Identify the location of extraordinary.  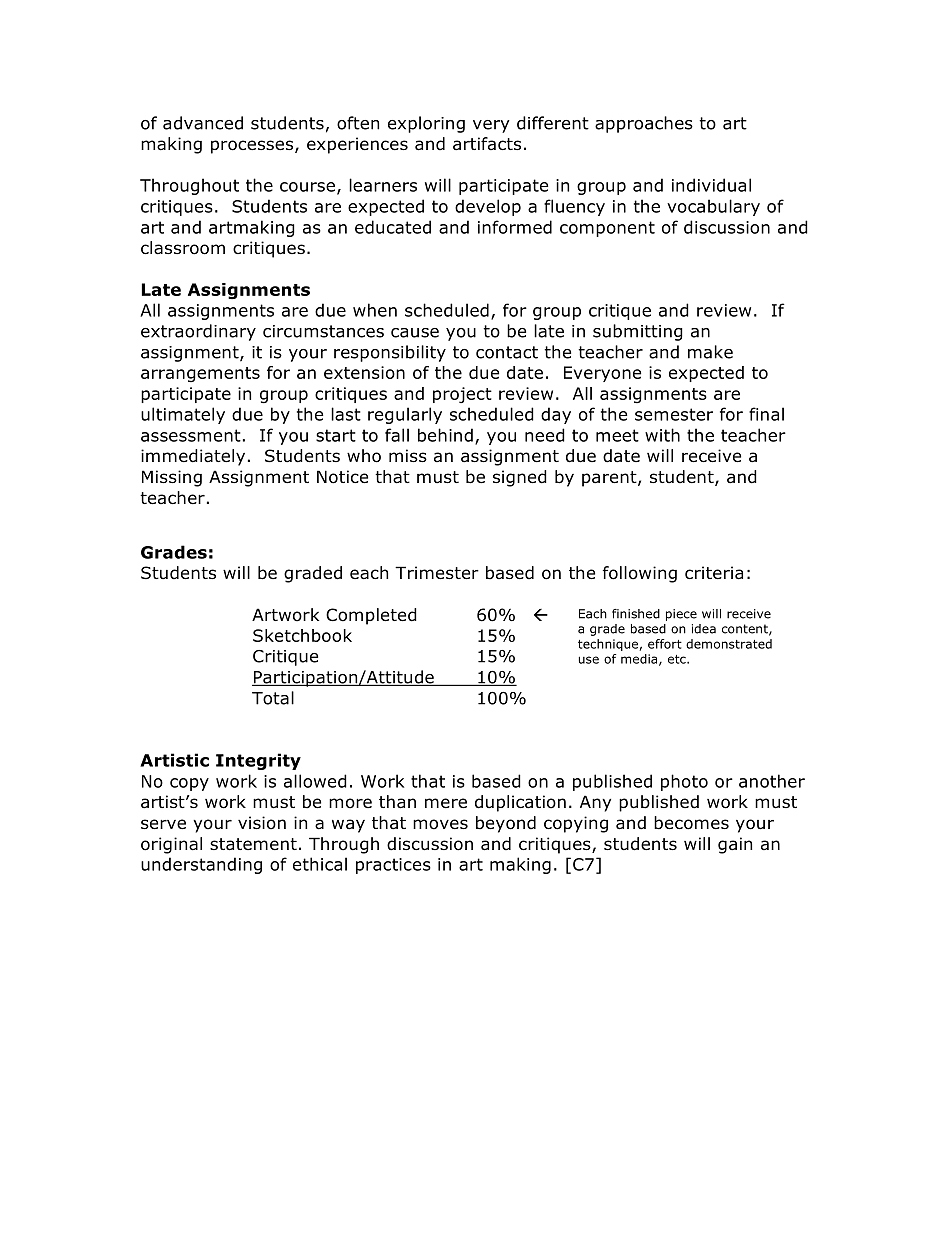
(198, 332).
